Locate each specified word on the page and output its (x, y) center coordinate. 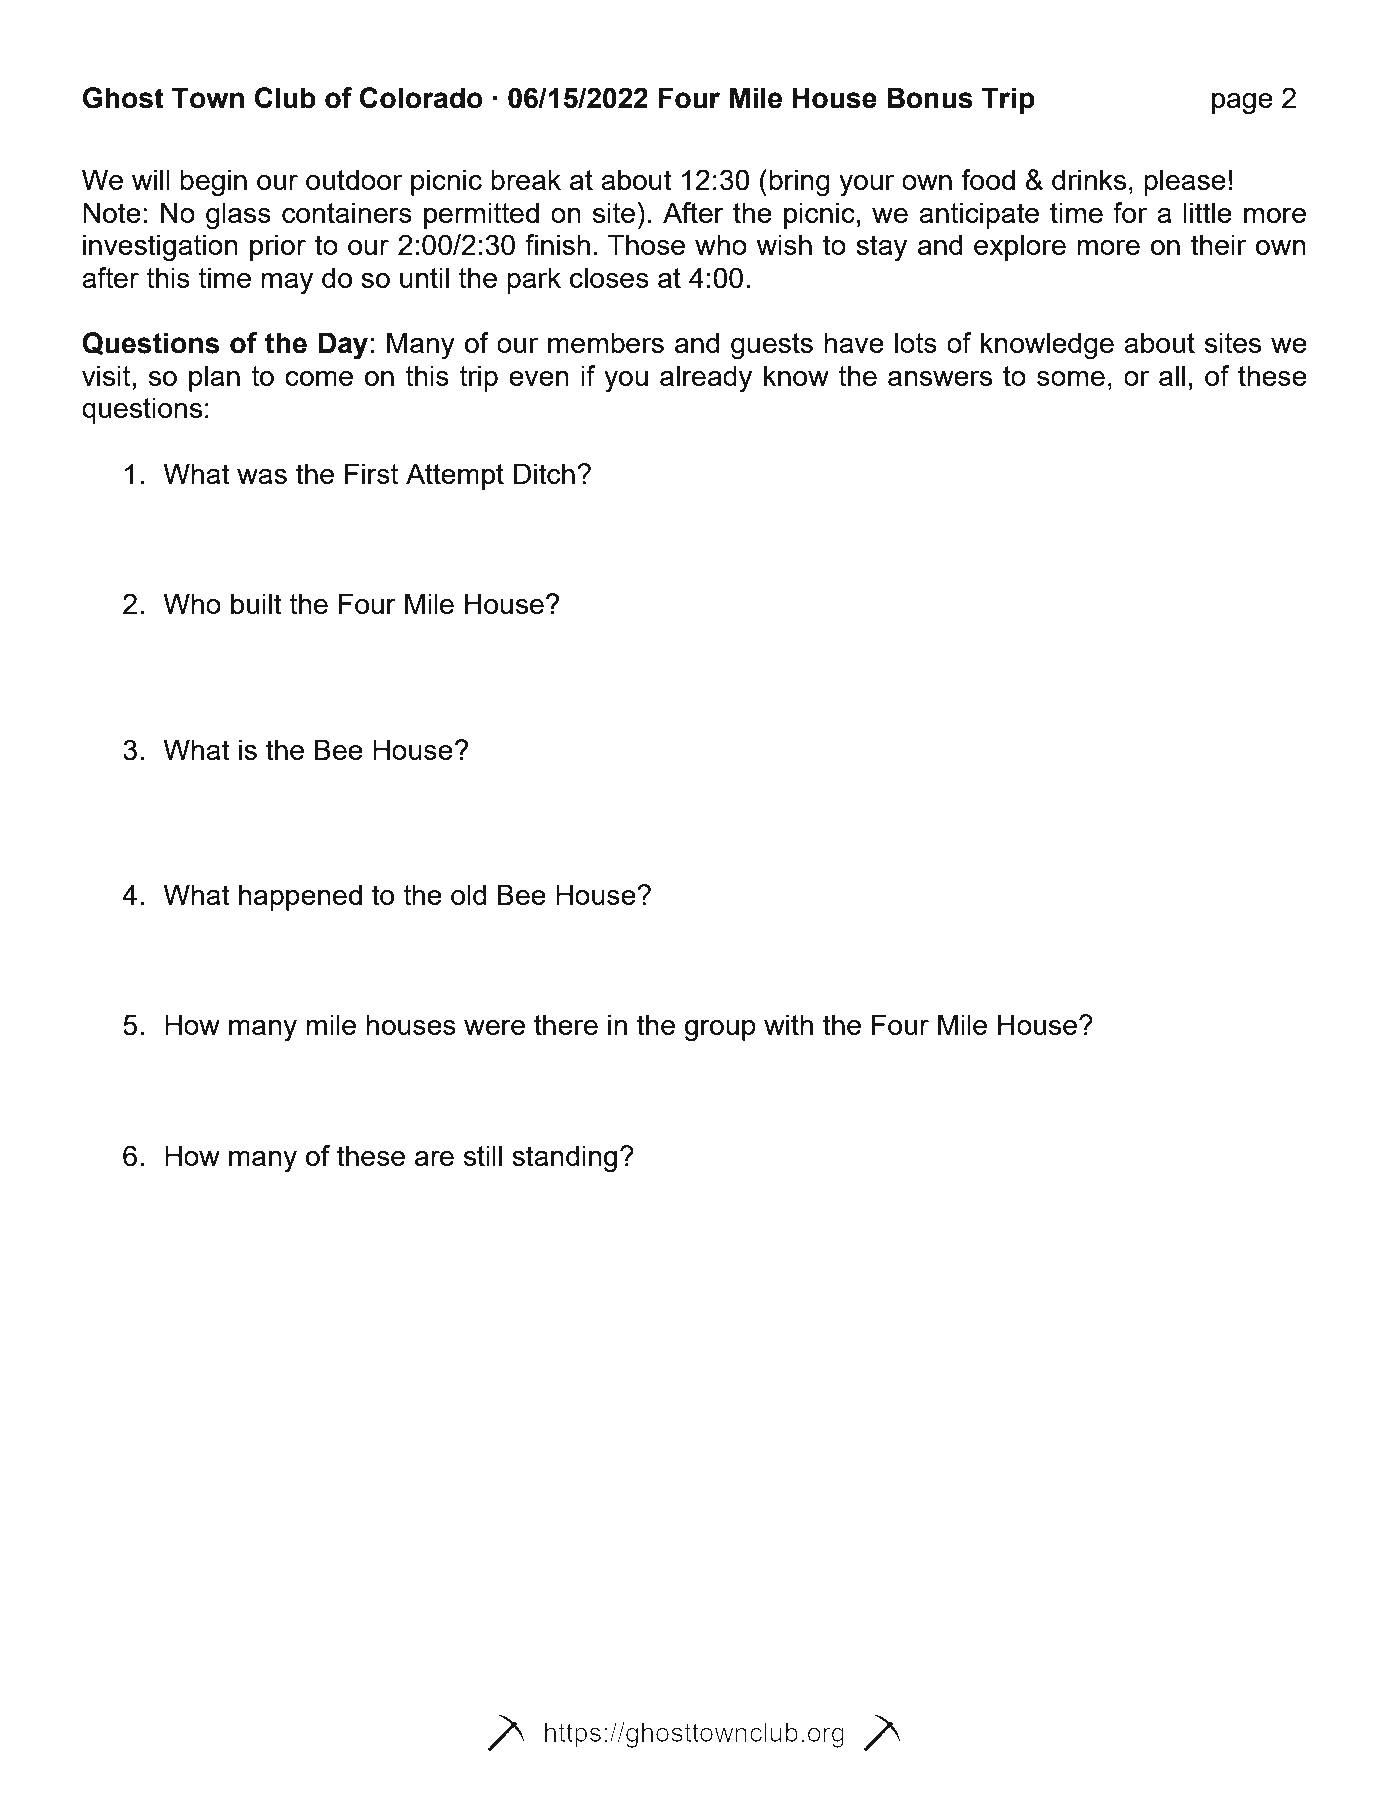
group (720, 1031)
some (1071, 378)
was (262, 476)
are (434, 1158)
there (566, 1024)
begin (213, 183)
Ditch (544, 473)
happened (300, 897)
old (468, 894)
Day (343, 346)
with (788, 1024)
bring (799, 183)
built (256, 603)
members (606, 342)
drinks (1089, 179)
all (1172, 375)
